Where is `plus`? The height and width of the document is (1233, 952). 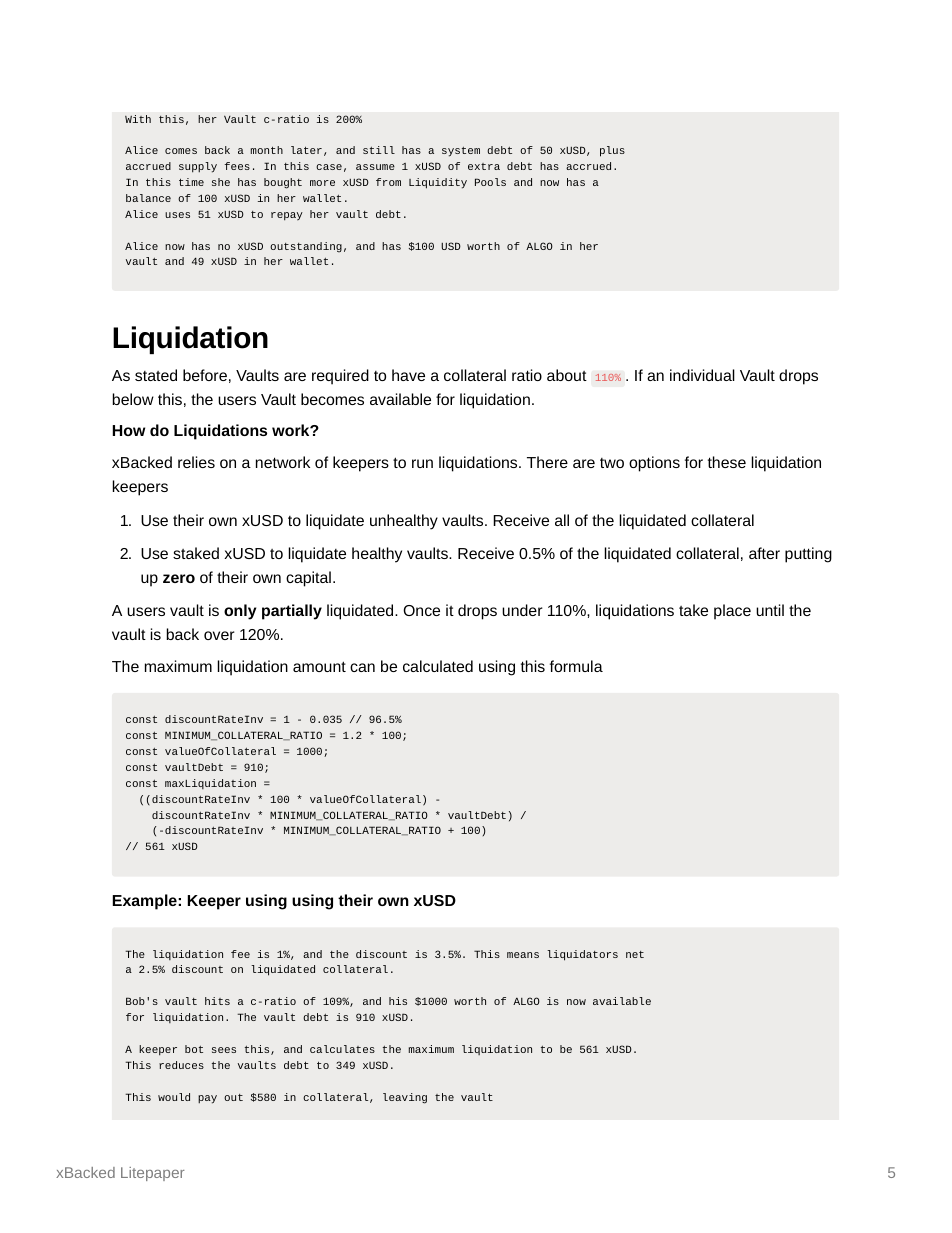 plus is located at coordinates (612, 151).
